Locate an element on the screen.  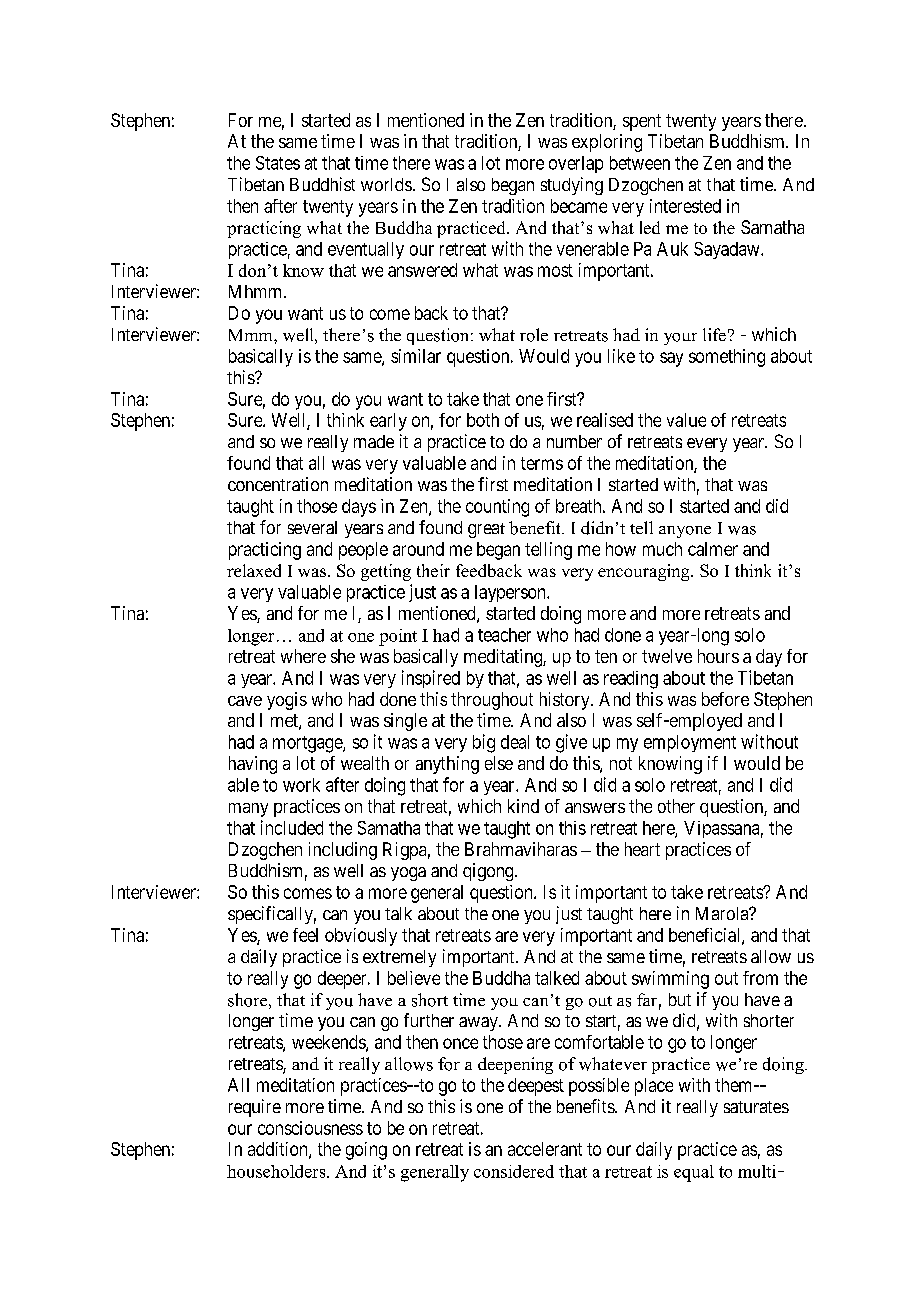
kind is located at coordinates (523, 806).
